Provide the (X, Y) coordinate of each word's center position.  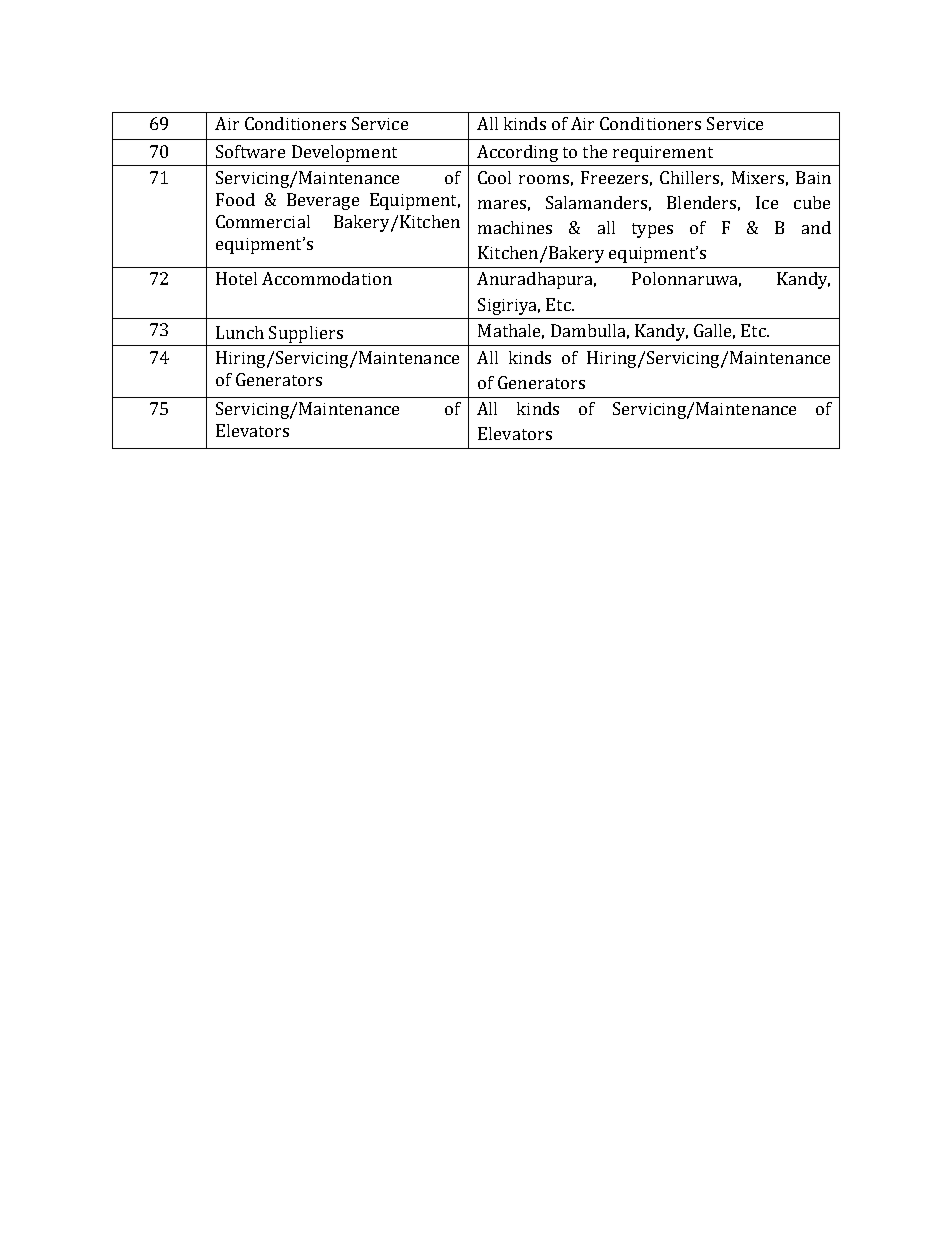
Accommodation (327, 278)
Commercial (263, 221)
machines (515, 227)
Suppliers (306, 334)
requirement (663, 154)
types (652, 230)
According (517, 153)
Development (344, 153)
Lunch (240, 332)
